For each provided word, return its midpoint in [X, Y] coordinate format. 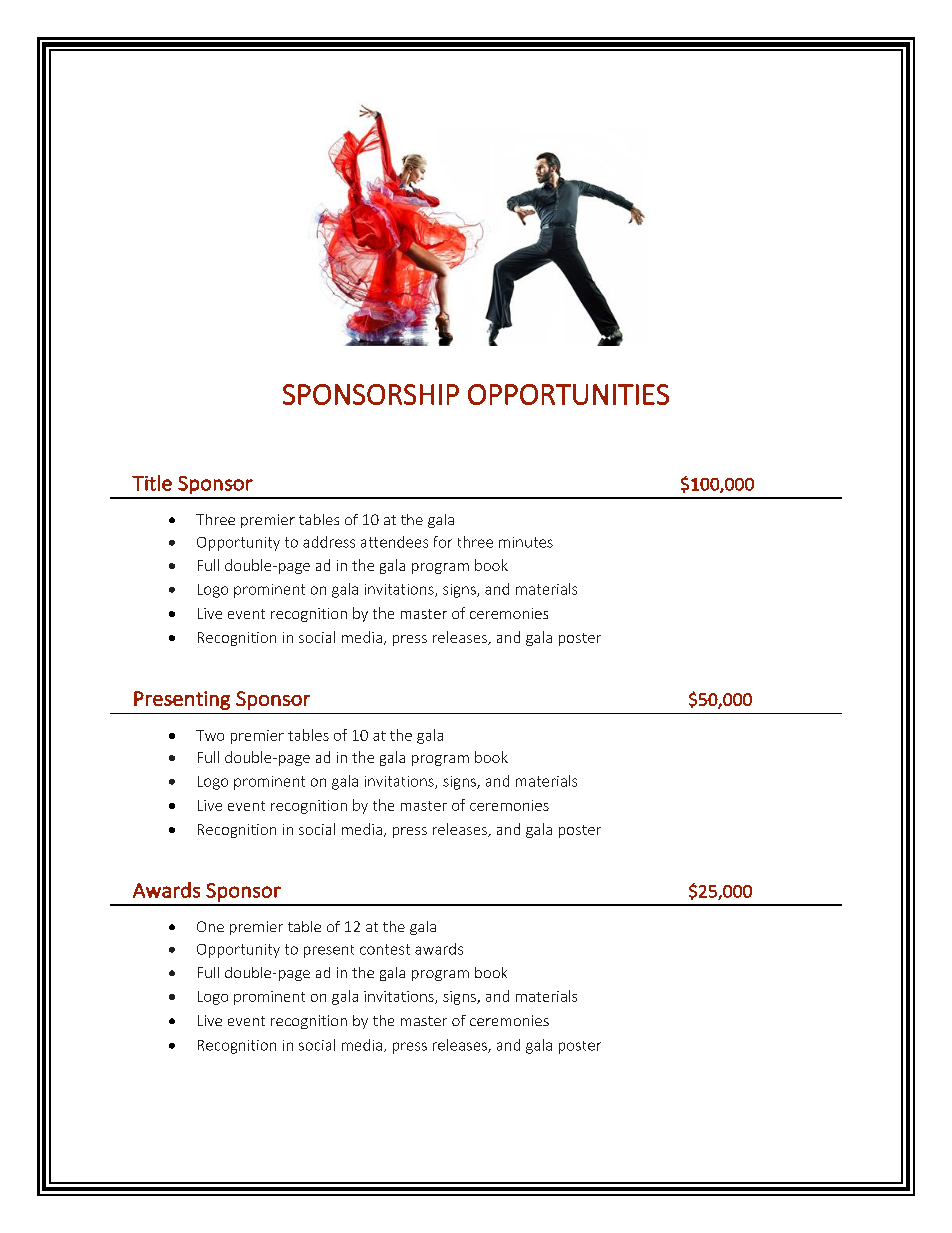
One [210, 926]
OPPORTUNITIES [568, 394]
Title [152, 483]
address [329, 542]
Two [210, 735]
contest [385, 949]
